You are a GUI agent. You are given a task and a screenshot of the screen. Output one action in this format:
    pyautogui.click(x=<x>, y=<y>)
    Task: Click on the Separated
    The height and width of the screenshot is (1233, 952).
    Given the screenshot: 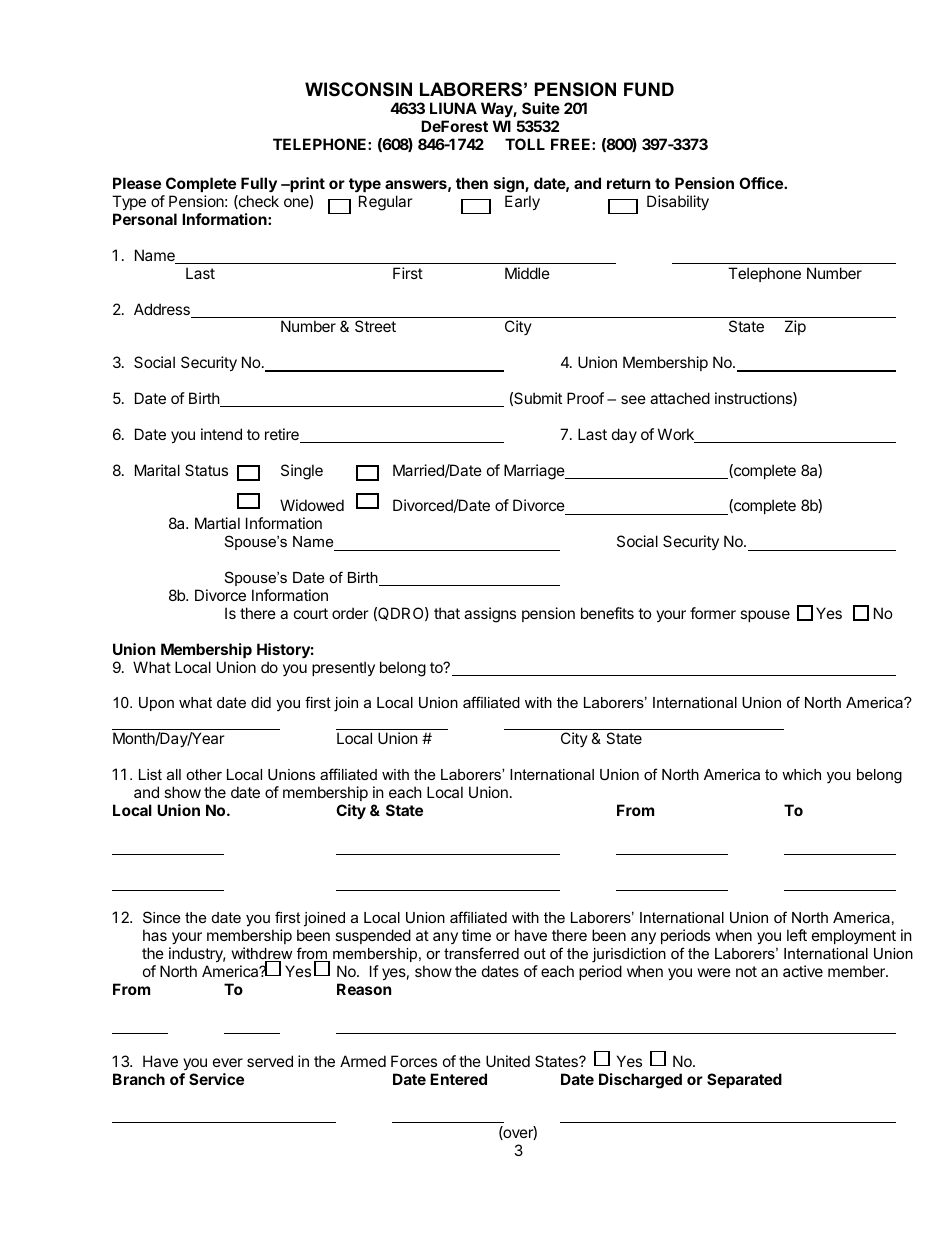 What is the action you would take?
    pyautogui.click(x=744, y=1080)
